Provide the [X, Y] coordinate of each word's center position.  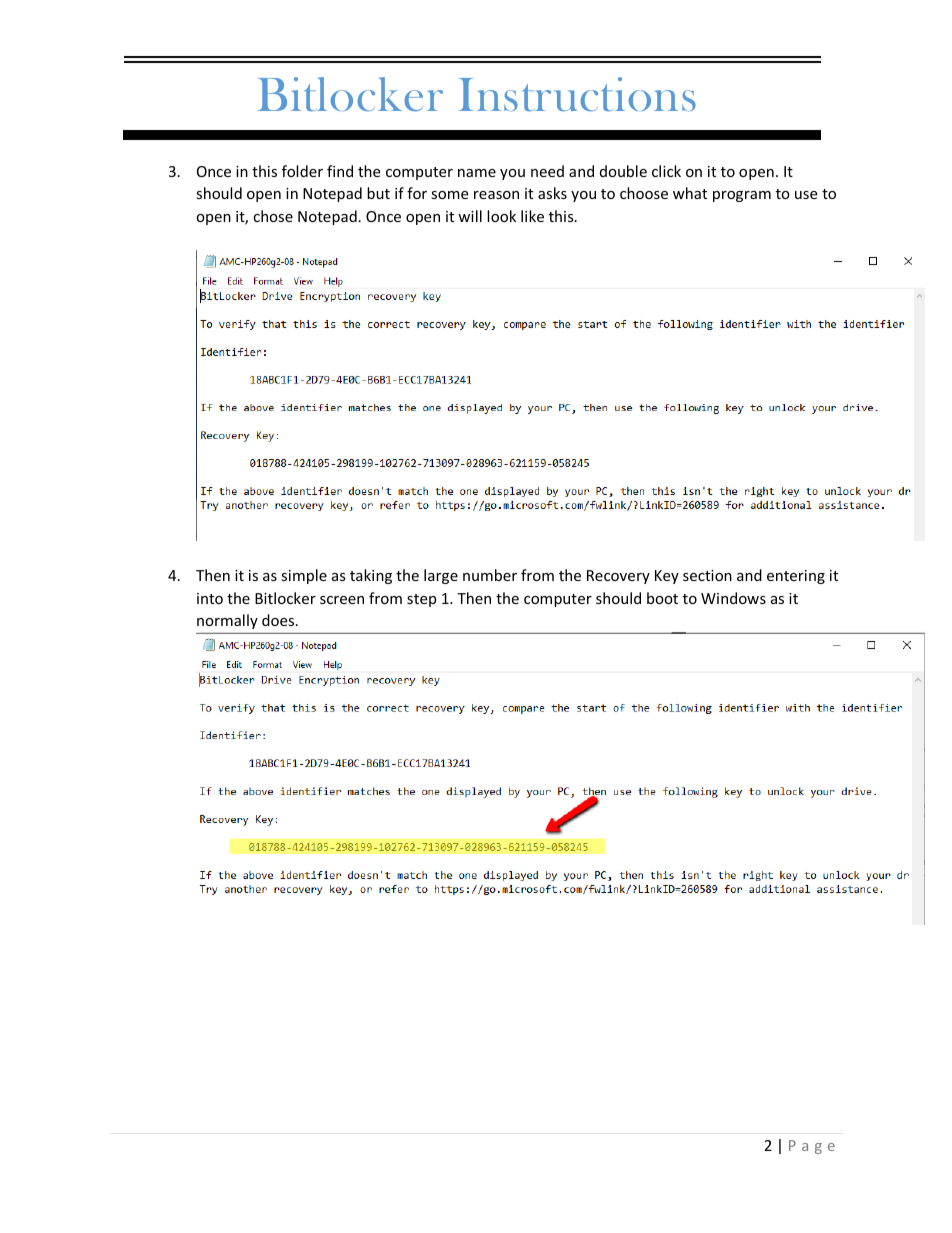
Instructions [577, 94]
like [532, 216]
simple [304, 576]
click [666, 171]
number [490, 575]
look [501, 216]
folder [302, 171]
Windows [733, 598]
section [707, 575]
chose [273, 216]
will [470, 216]
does [279, 620]
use [806, 195]
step [421, 600]
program [742, 196]
